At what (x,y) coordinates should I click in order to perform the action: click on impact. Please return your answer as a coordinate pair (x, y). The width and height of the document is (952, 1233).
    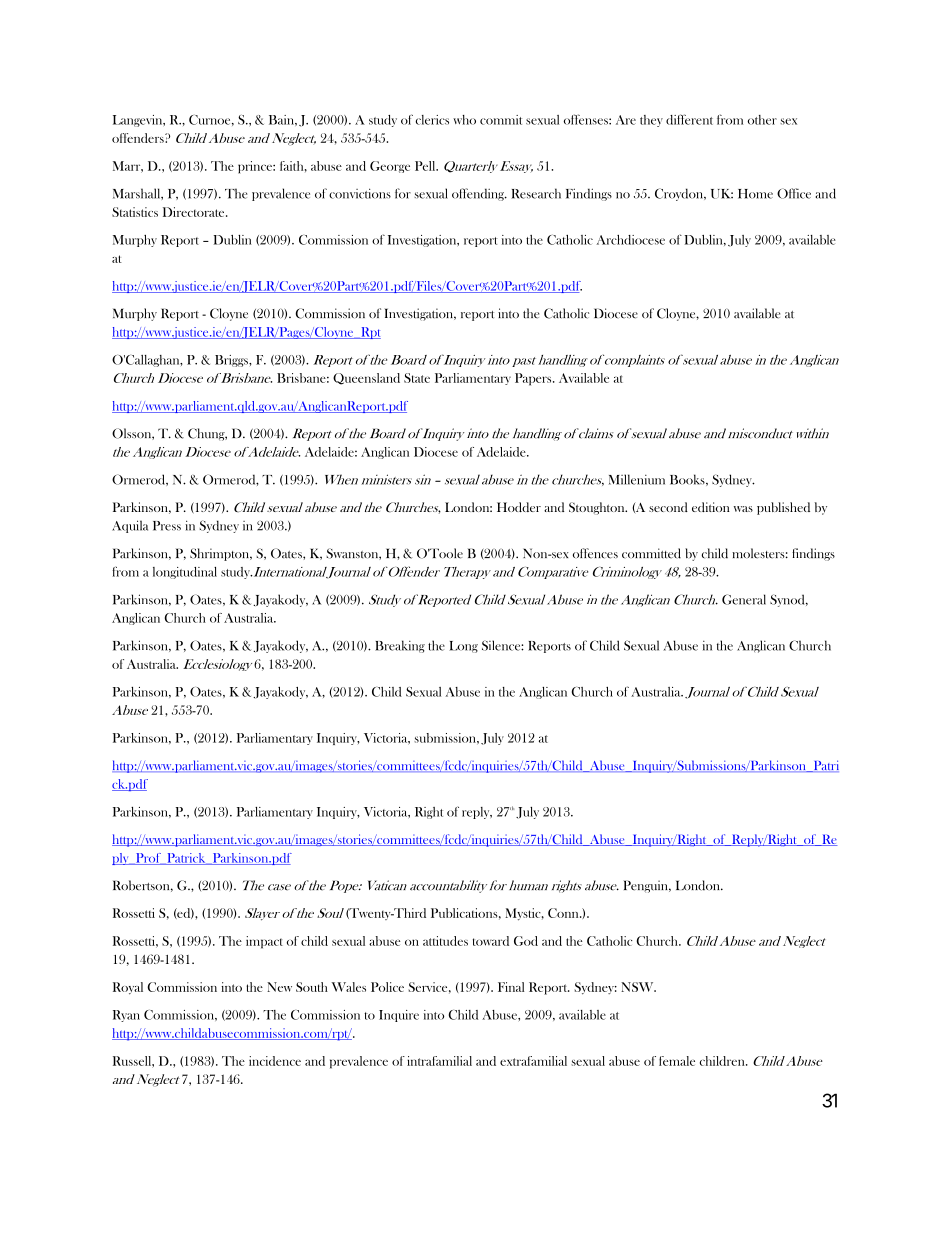
    Looking at the image, I should click on (264, 942).
